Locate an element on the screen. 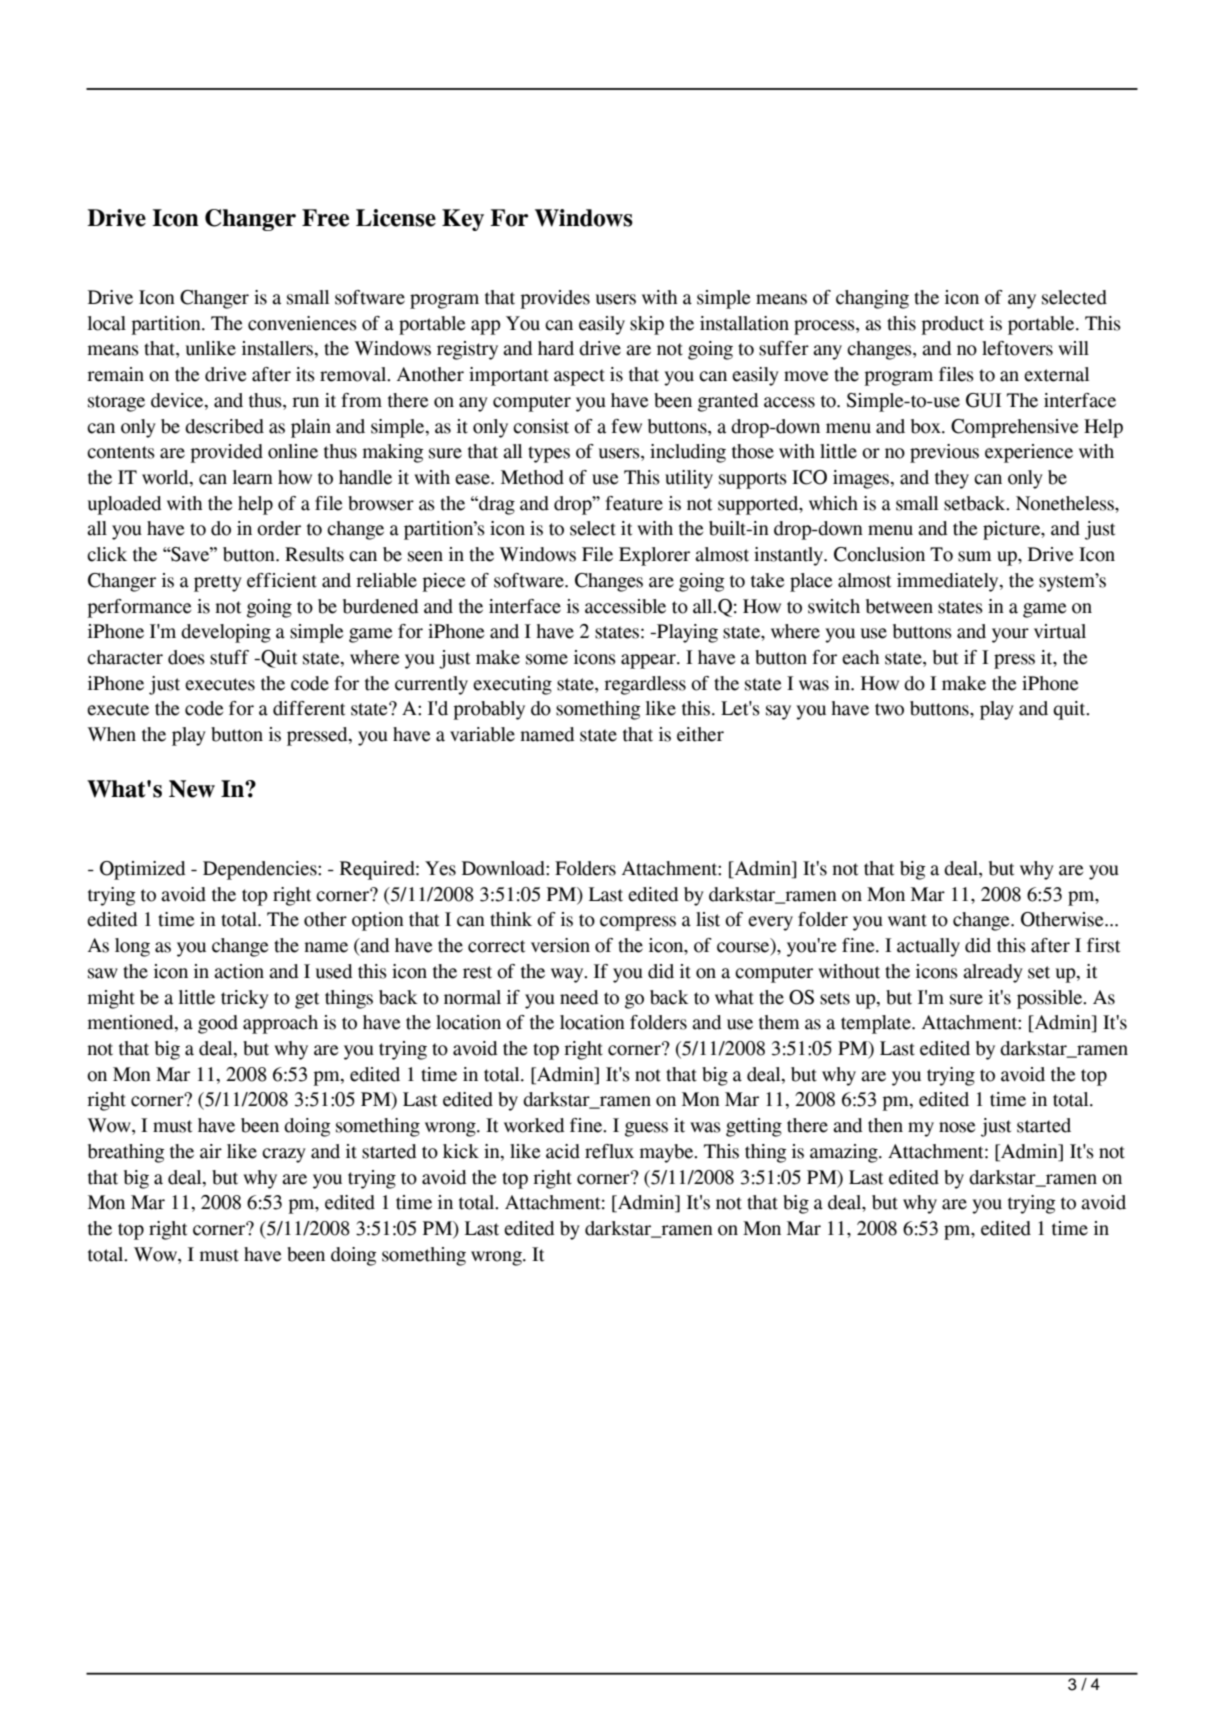  want is located at coordinates (907, 920).
